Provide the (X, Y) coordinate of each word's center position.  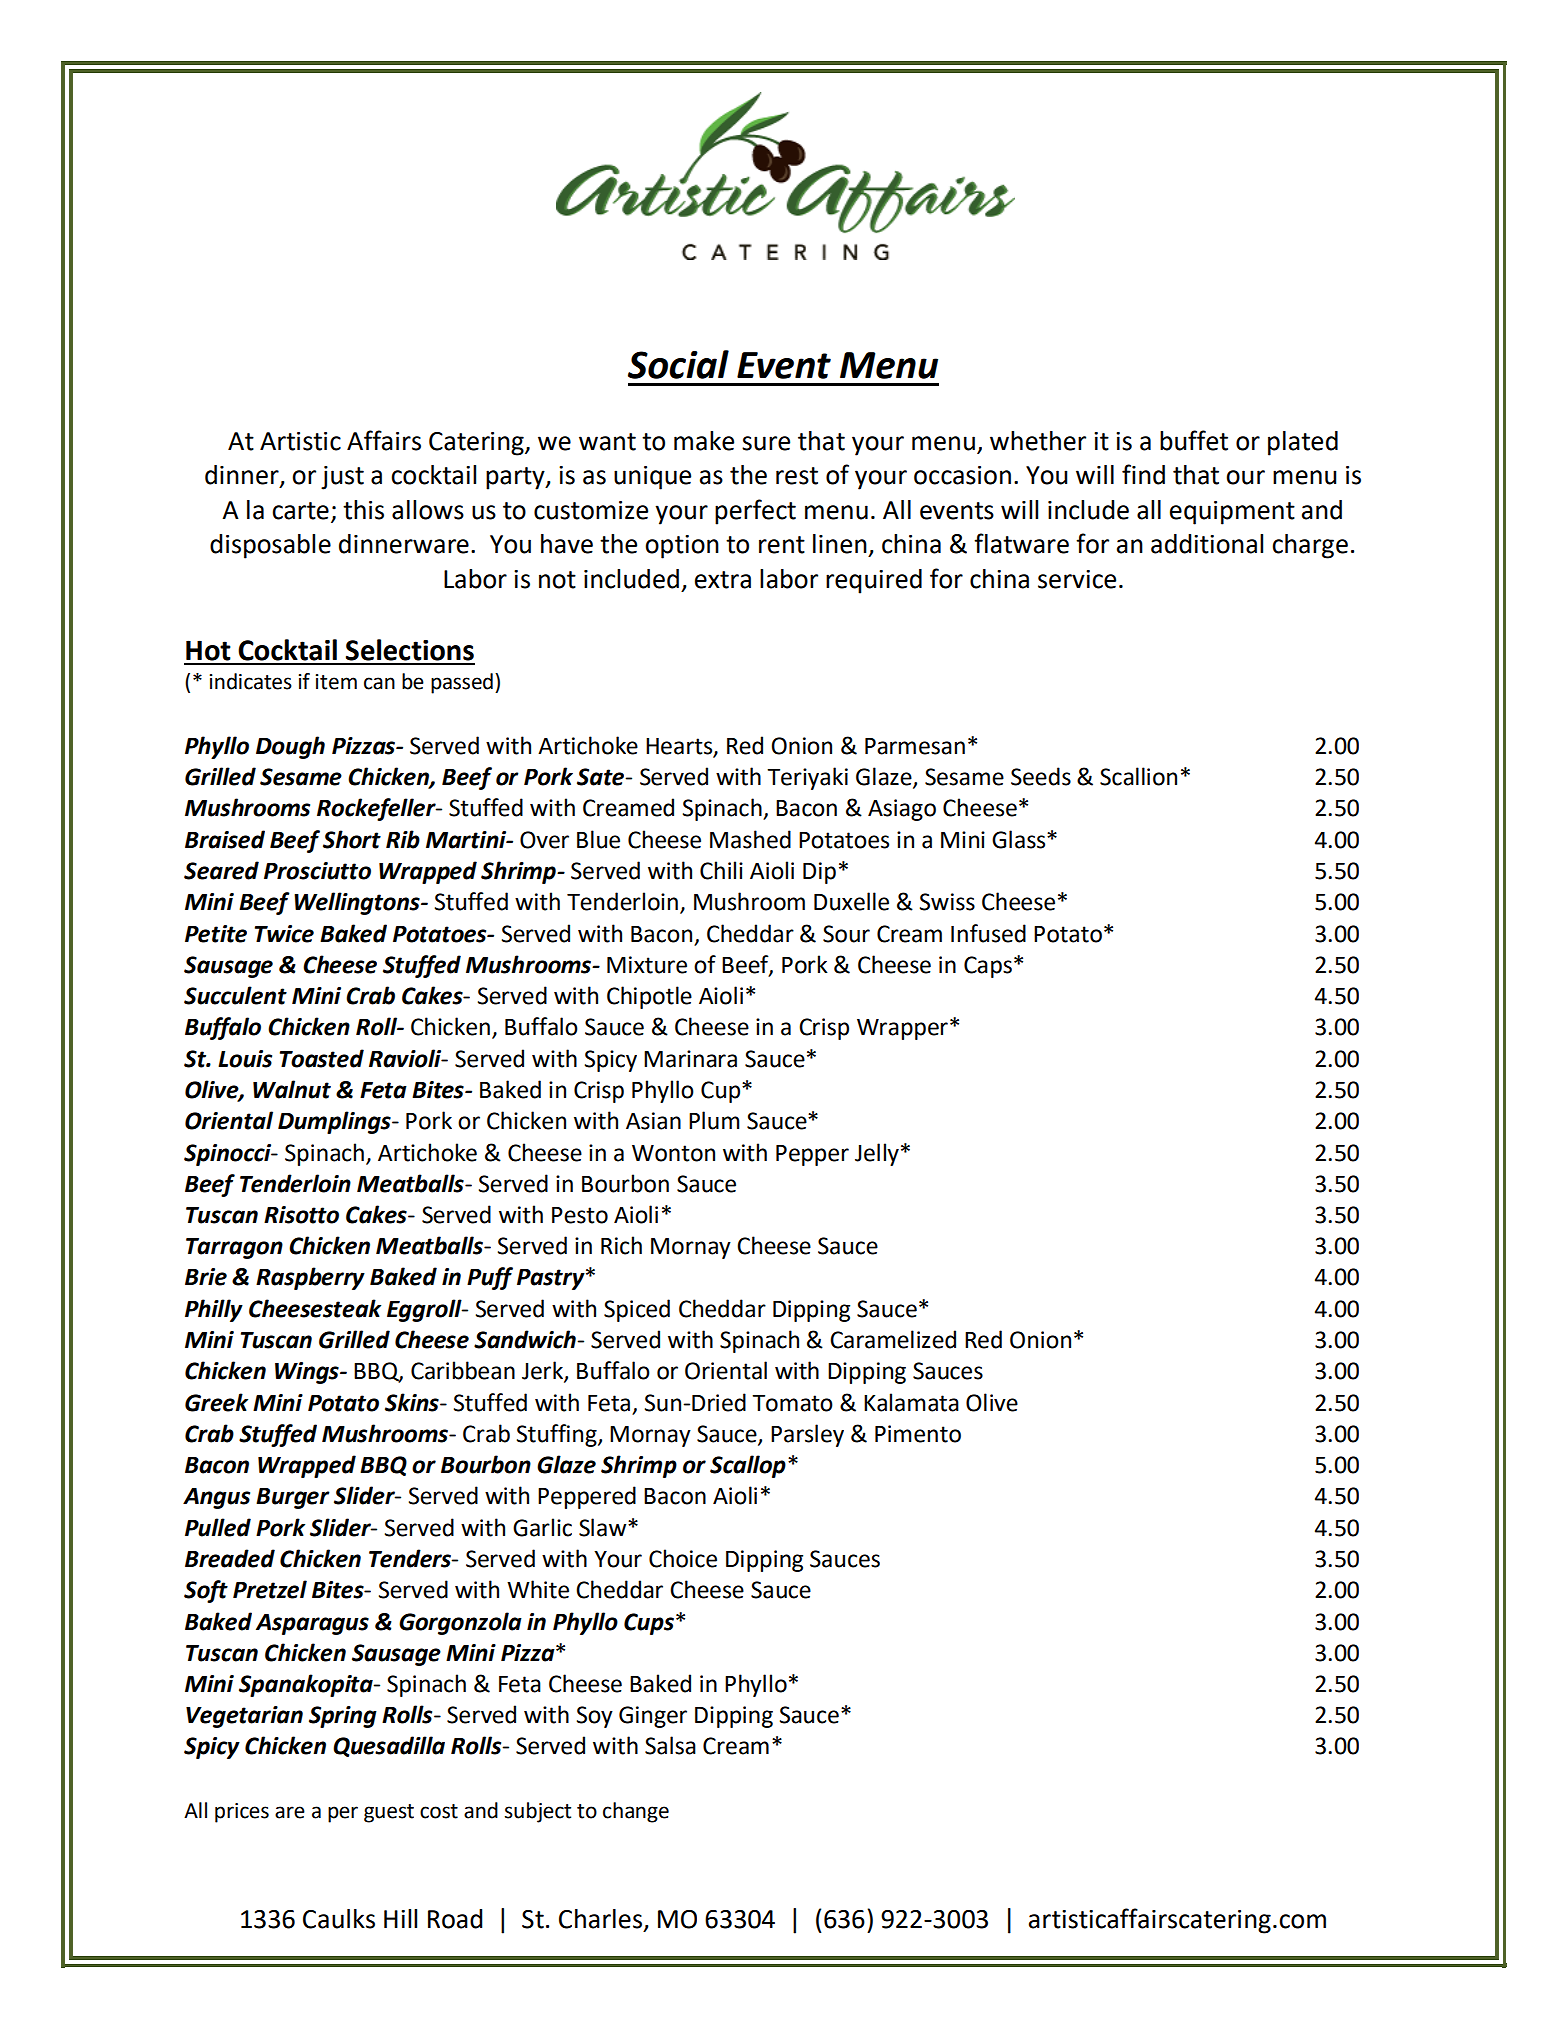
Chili (721, 870)
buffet (1194, 440)
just (342, 478)
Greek (216, 1402)
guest (389, 1813)
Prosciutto (317, 871)
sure (766, 443)
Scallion (1138, 776)
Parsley (807, 1435)
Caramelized (893, 1339)
